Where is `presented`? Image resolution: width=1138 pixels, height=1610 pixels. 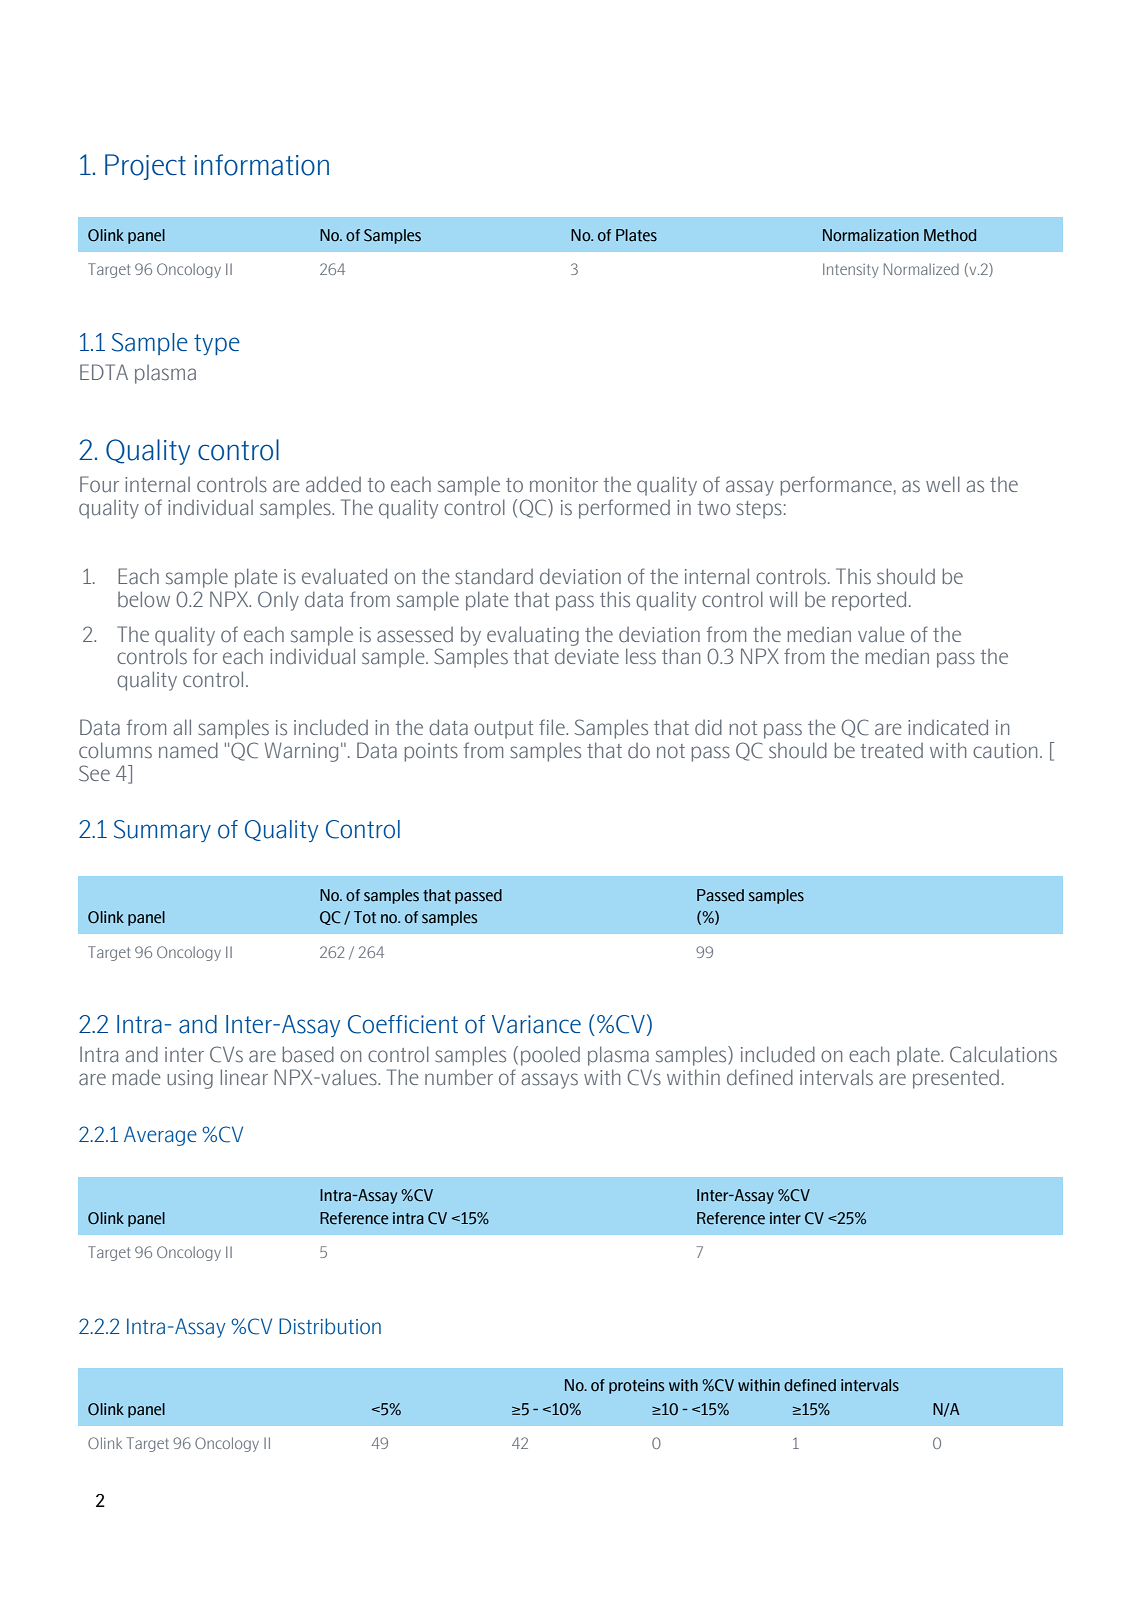
presented is located at coordinates (956, 1079).
